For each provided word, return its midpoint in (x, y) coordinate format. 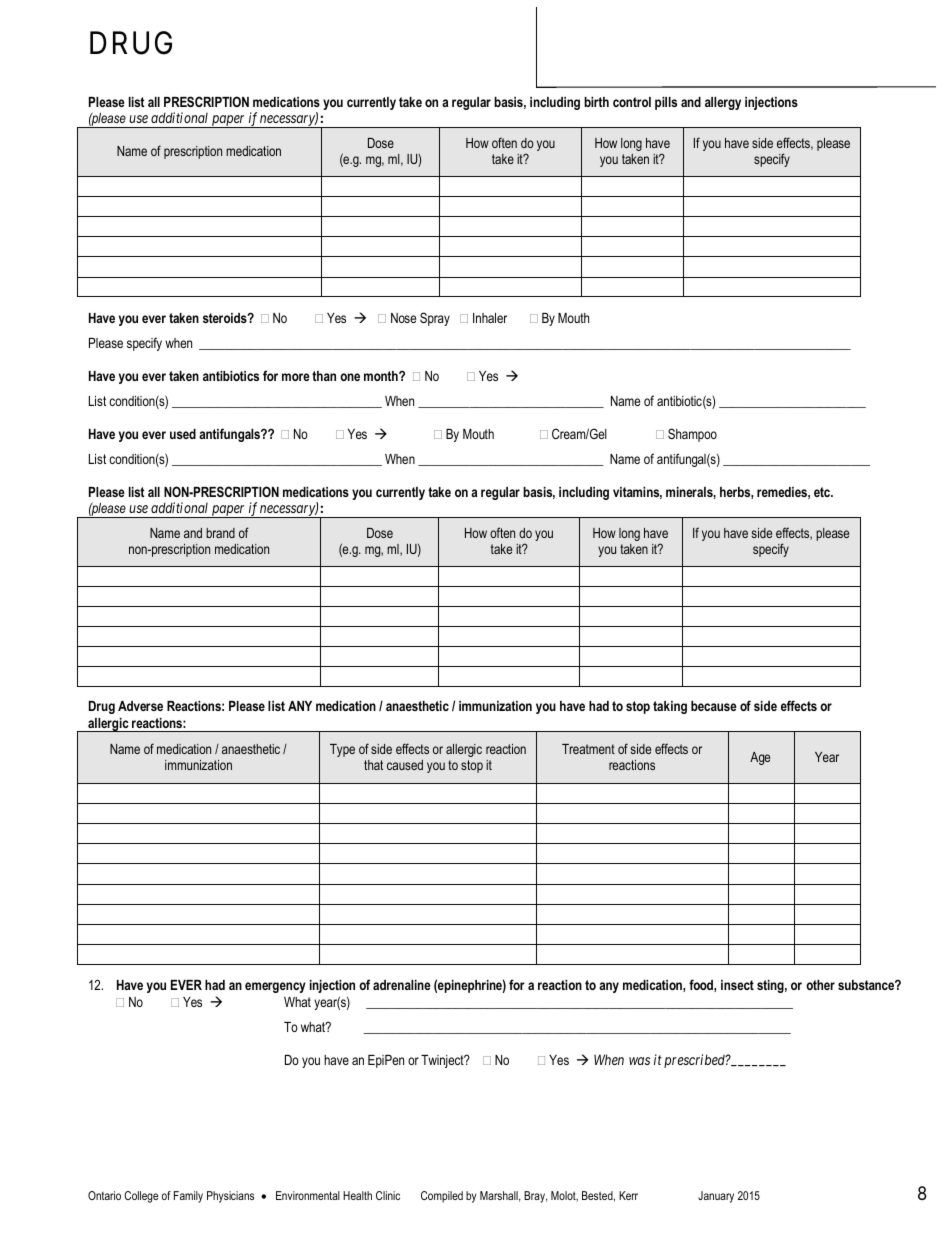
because (714, 706)
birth (596, 102)
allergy (723, 103)
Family (188, 1197)
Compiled (442, 1197)
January (716, 1197)
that (373, 765)
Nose (403, 318)
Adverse (140, 706)
